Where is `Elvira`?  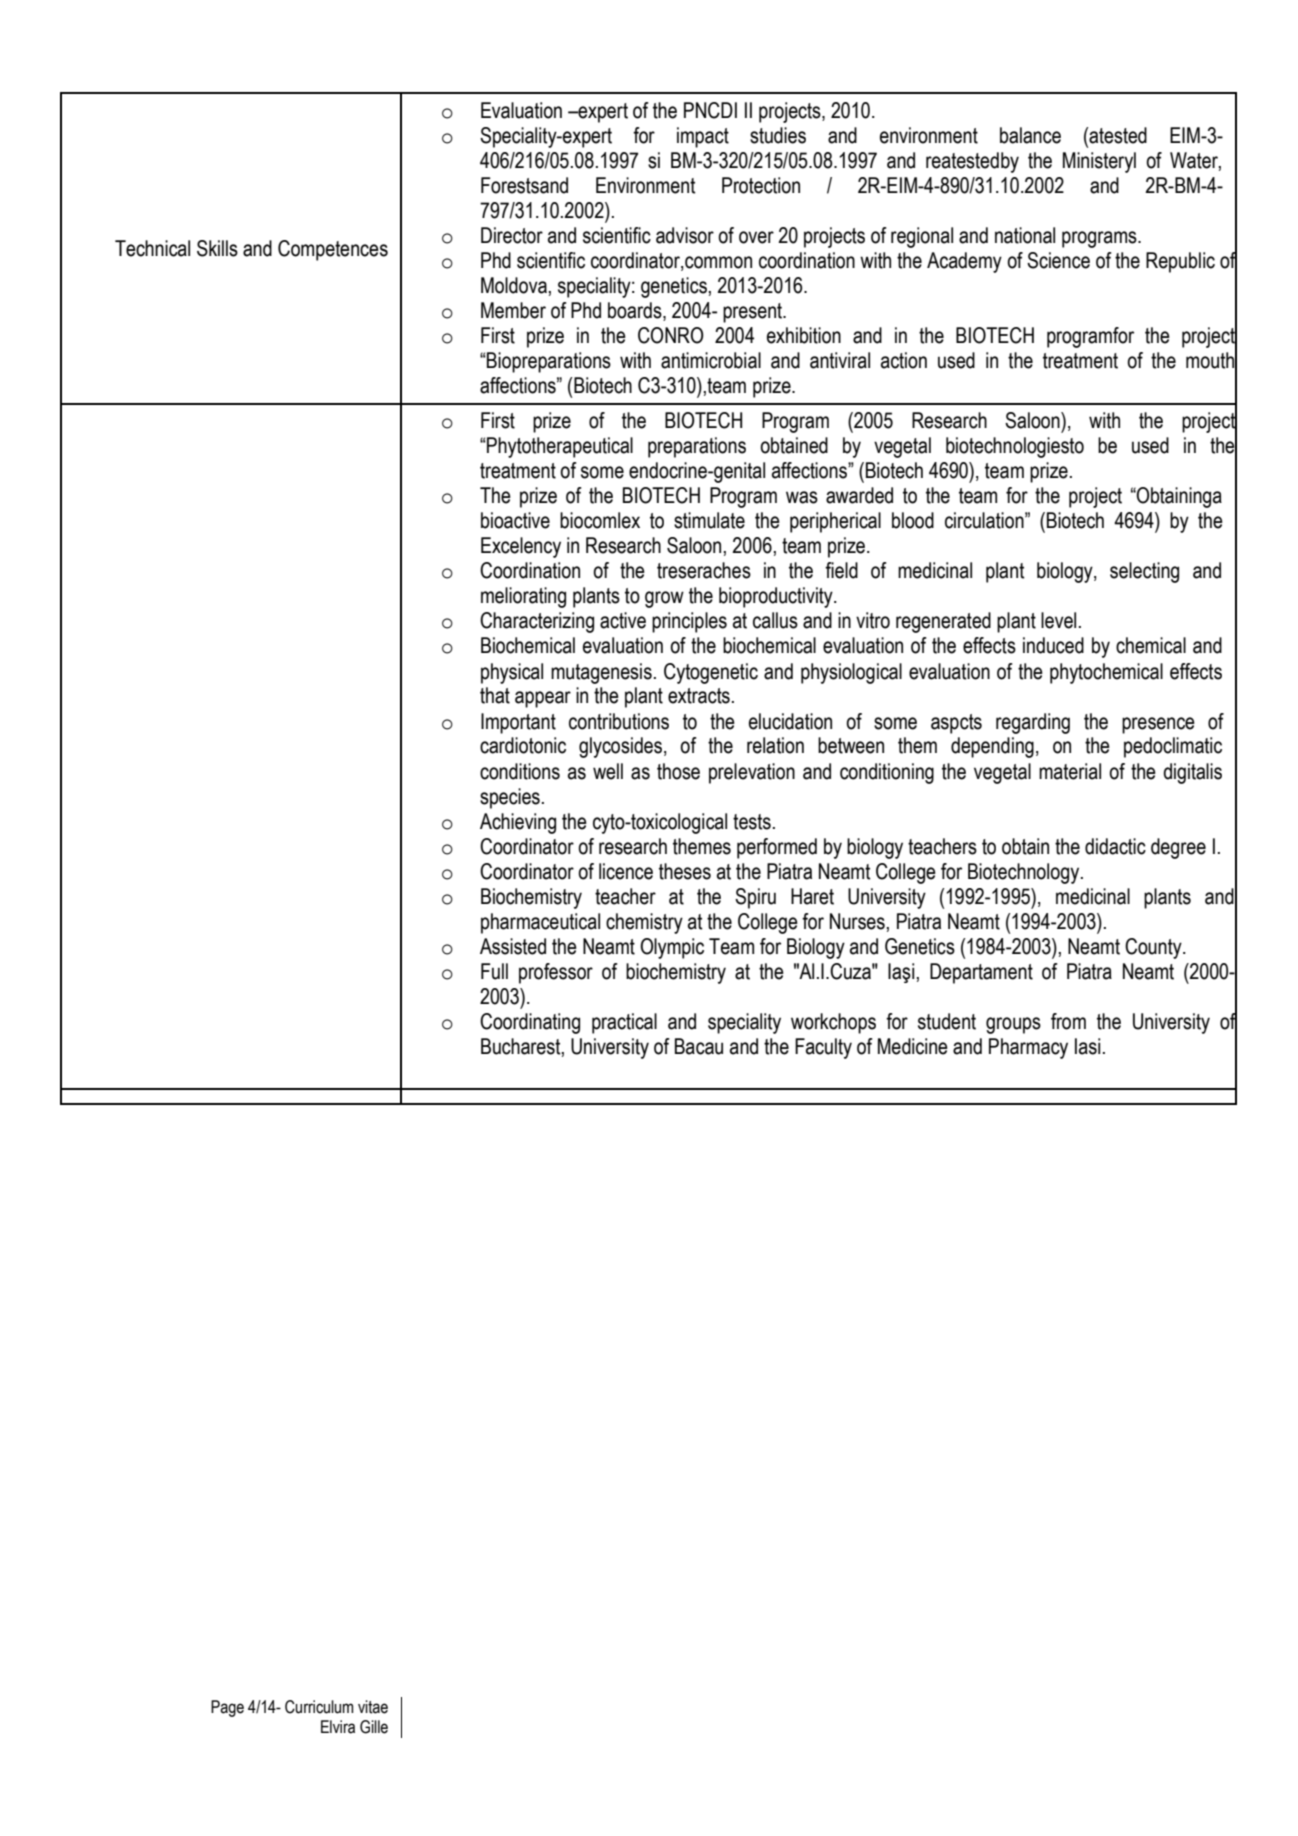 Elvira is located at coordinates (338, 1727).
